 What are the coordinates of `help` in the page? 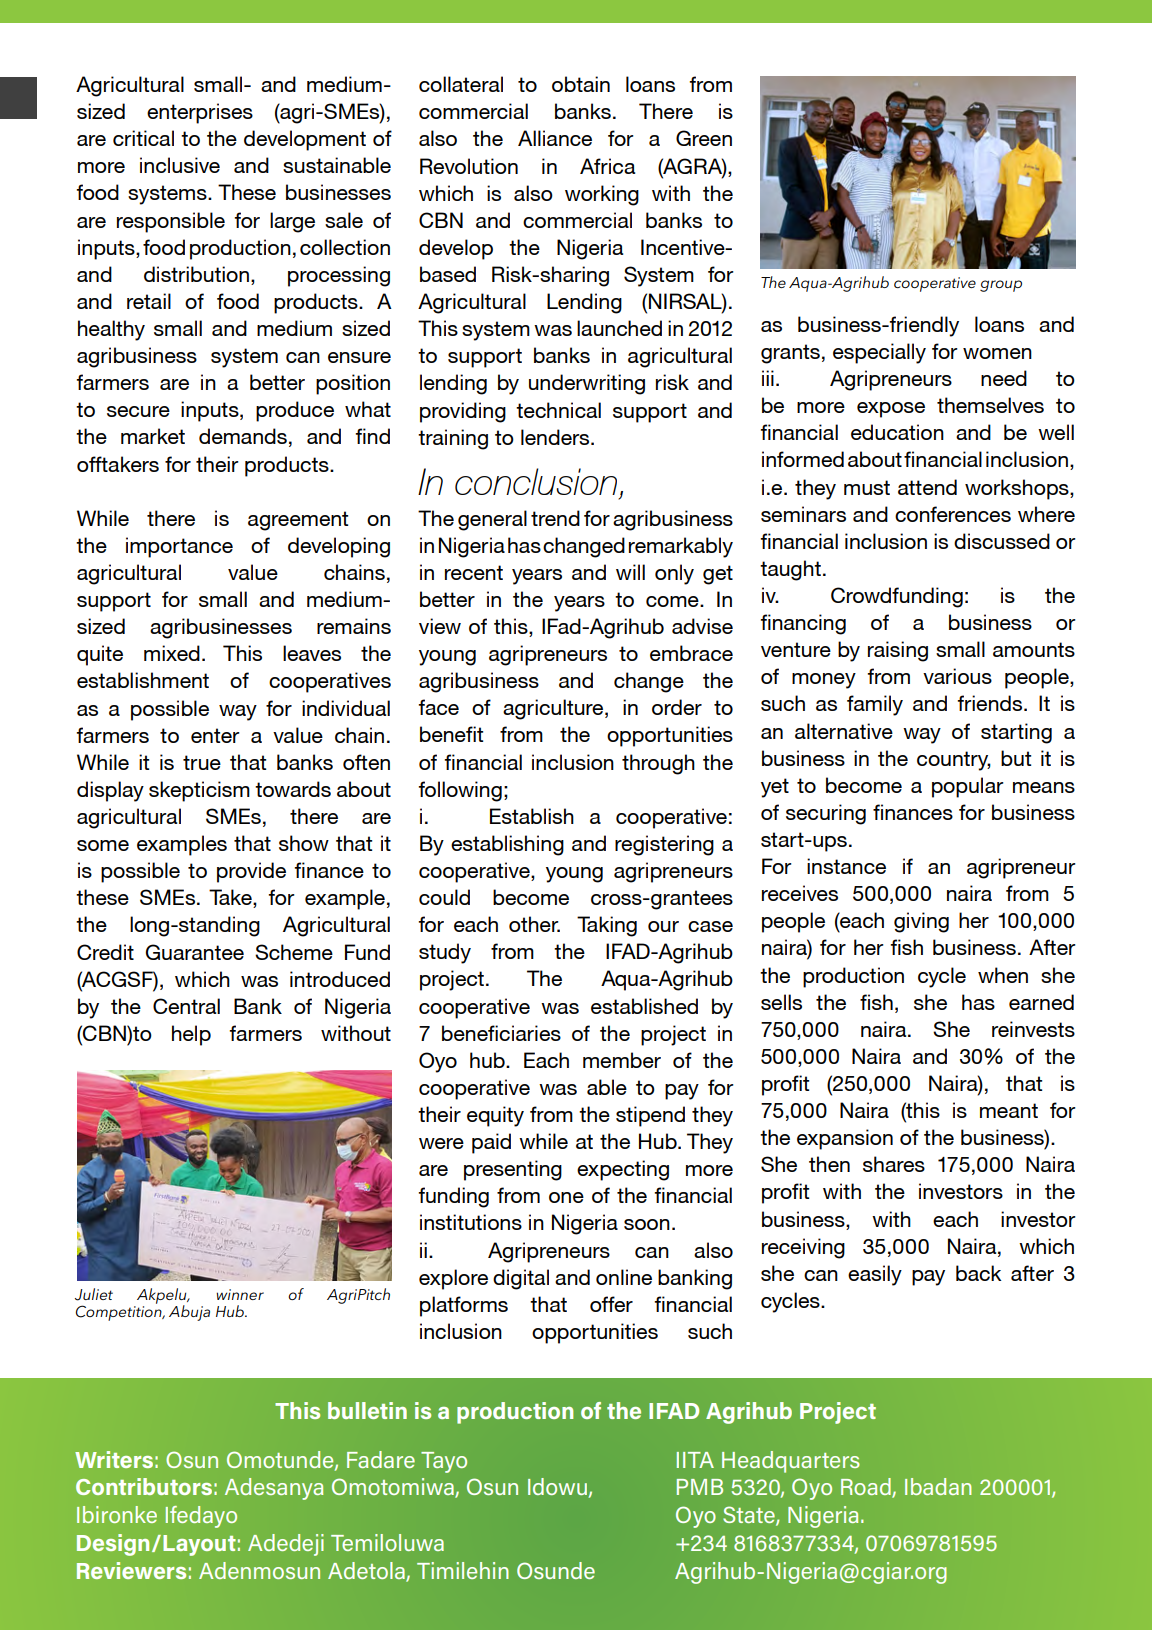 It's located at (191, 1035).
